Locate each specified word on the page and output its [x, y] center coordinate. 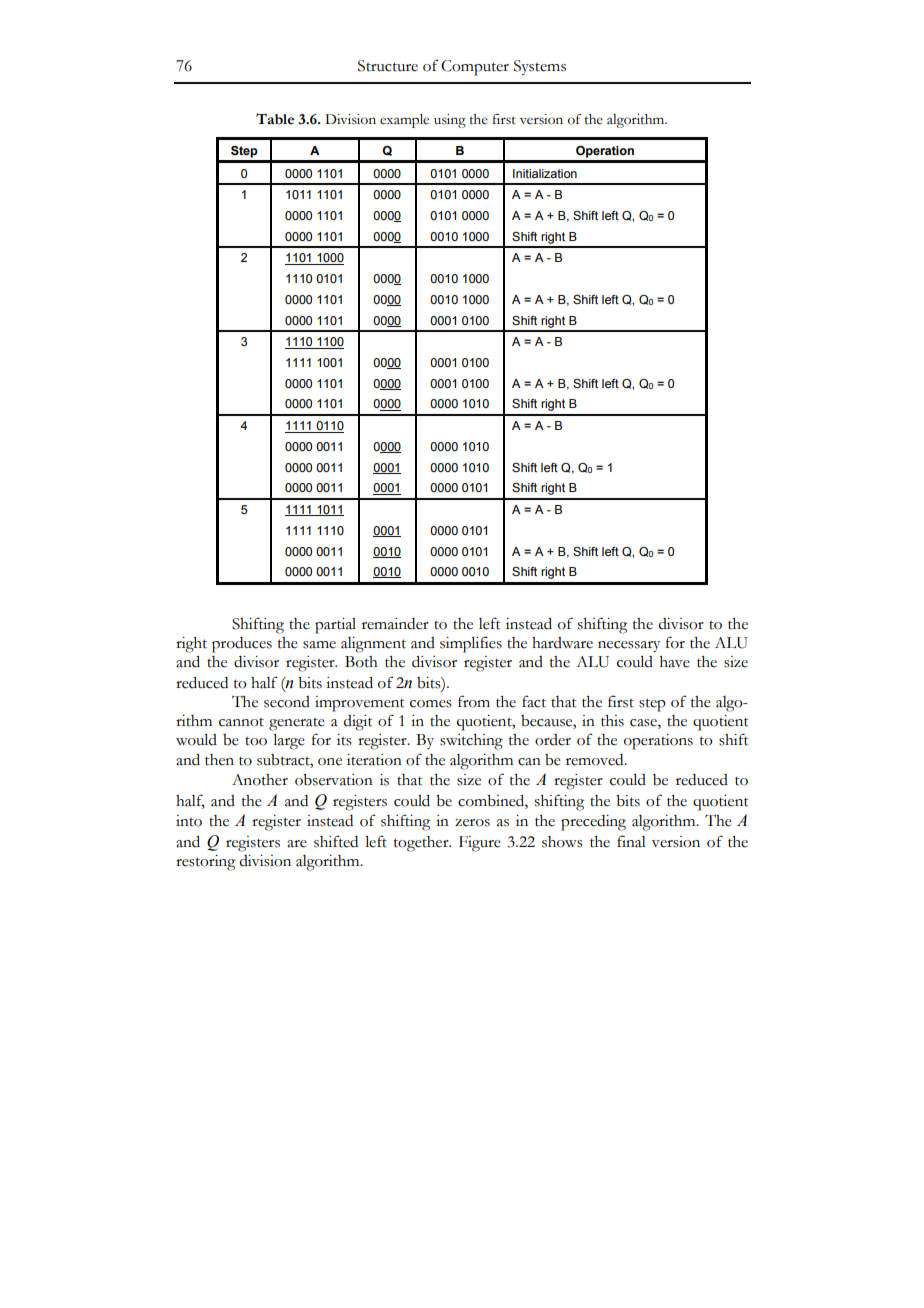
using [450, 121]
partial [335, 626]
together [422, 844]
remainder [395, 624]
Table [275, 119]
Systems [540, 68]
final [631, 841]
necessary [629, 647]
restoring [205, 863]
